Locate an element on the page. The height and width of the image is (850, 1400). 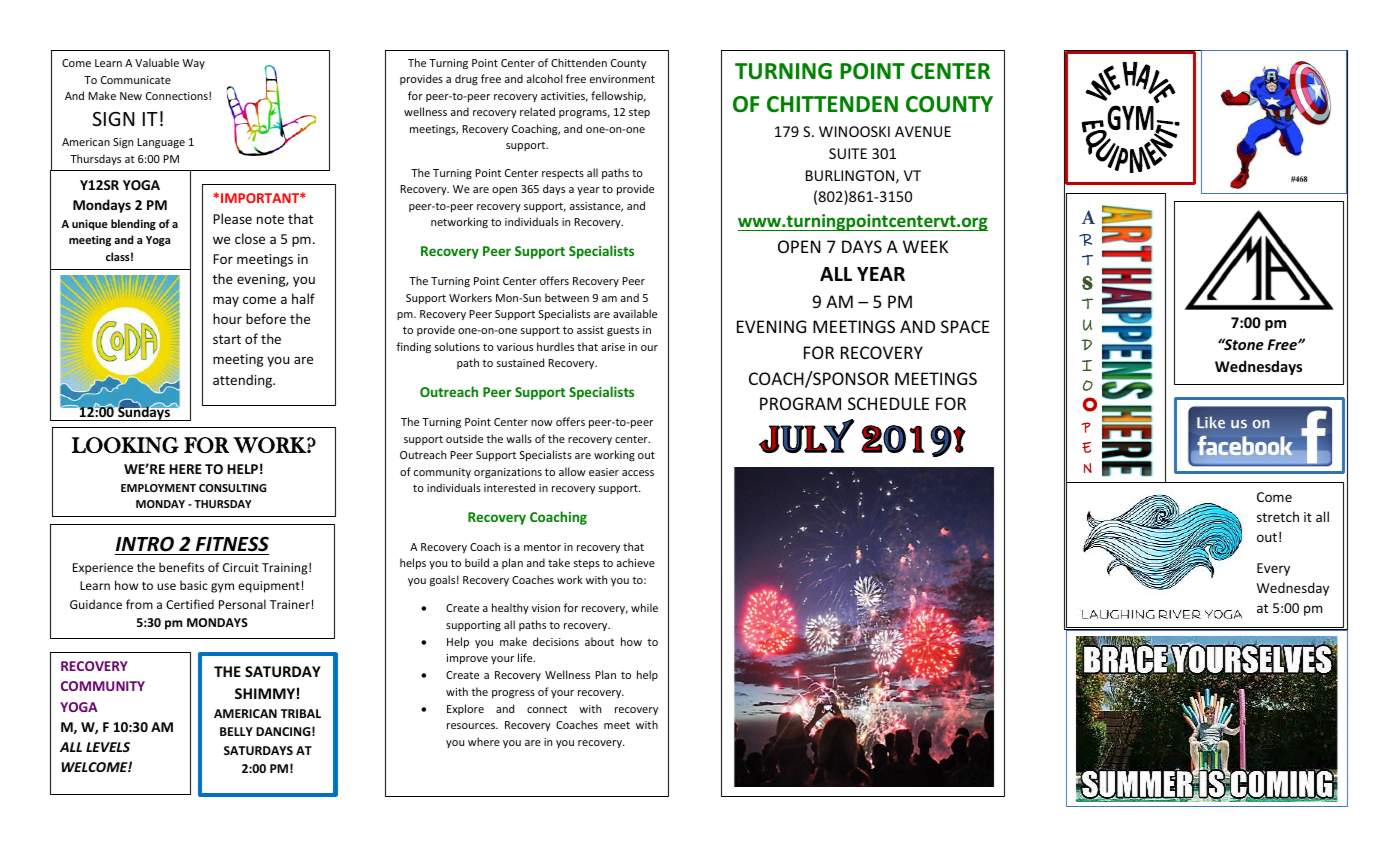
access is located at coordinates (638, 473).
